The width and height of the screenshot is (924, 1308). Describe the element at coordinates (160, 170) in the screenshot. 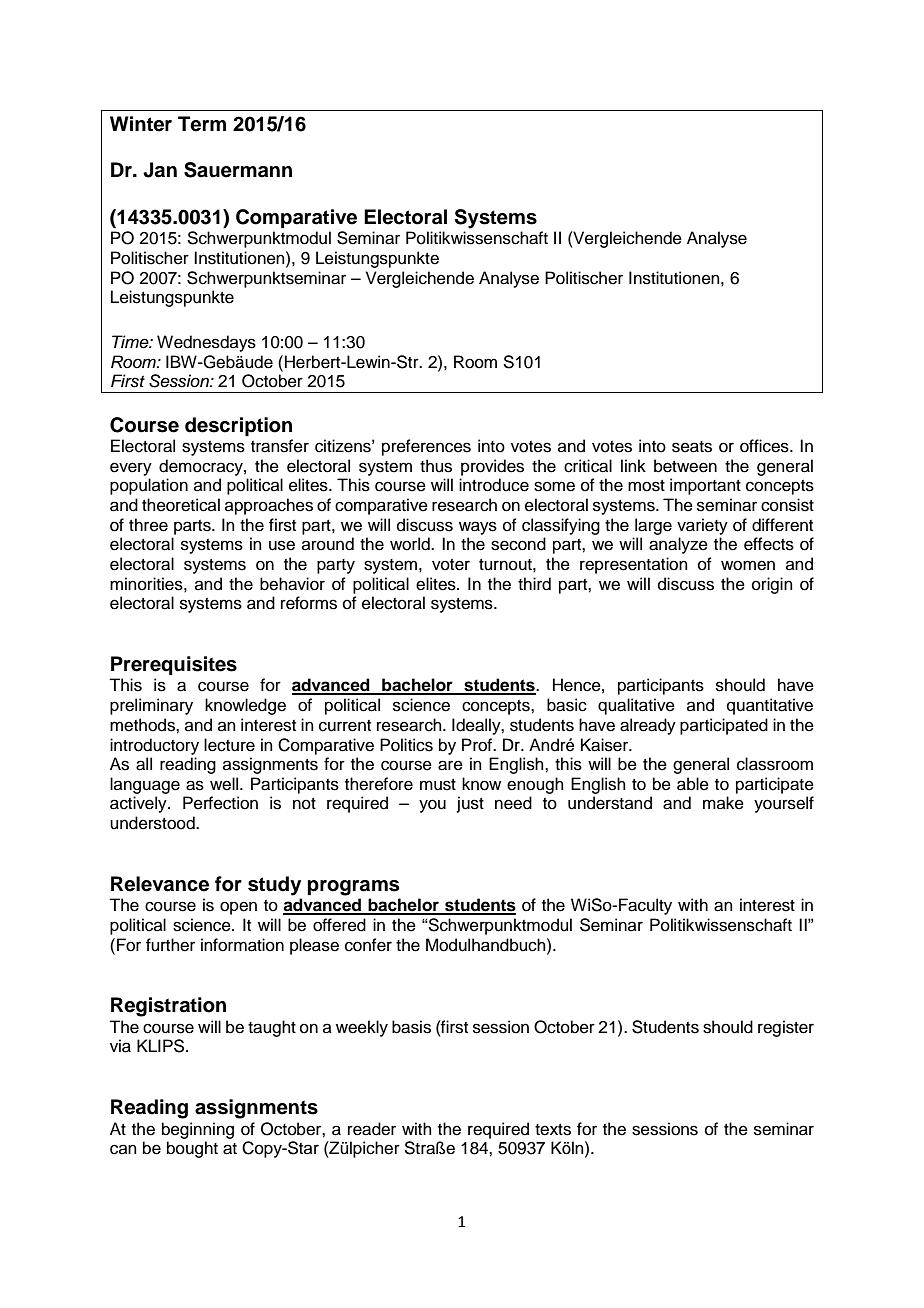

I see `Jan` at that location.
